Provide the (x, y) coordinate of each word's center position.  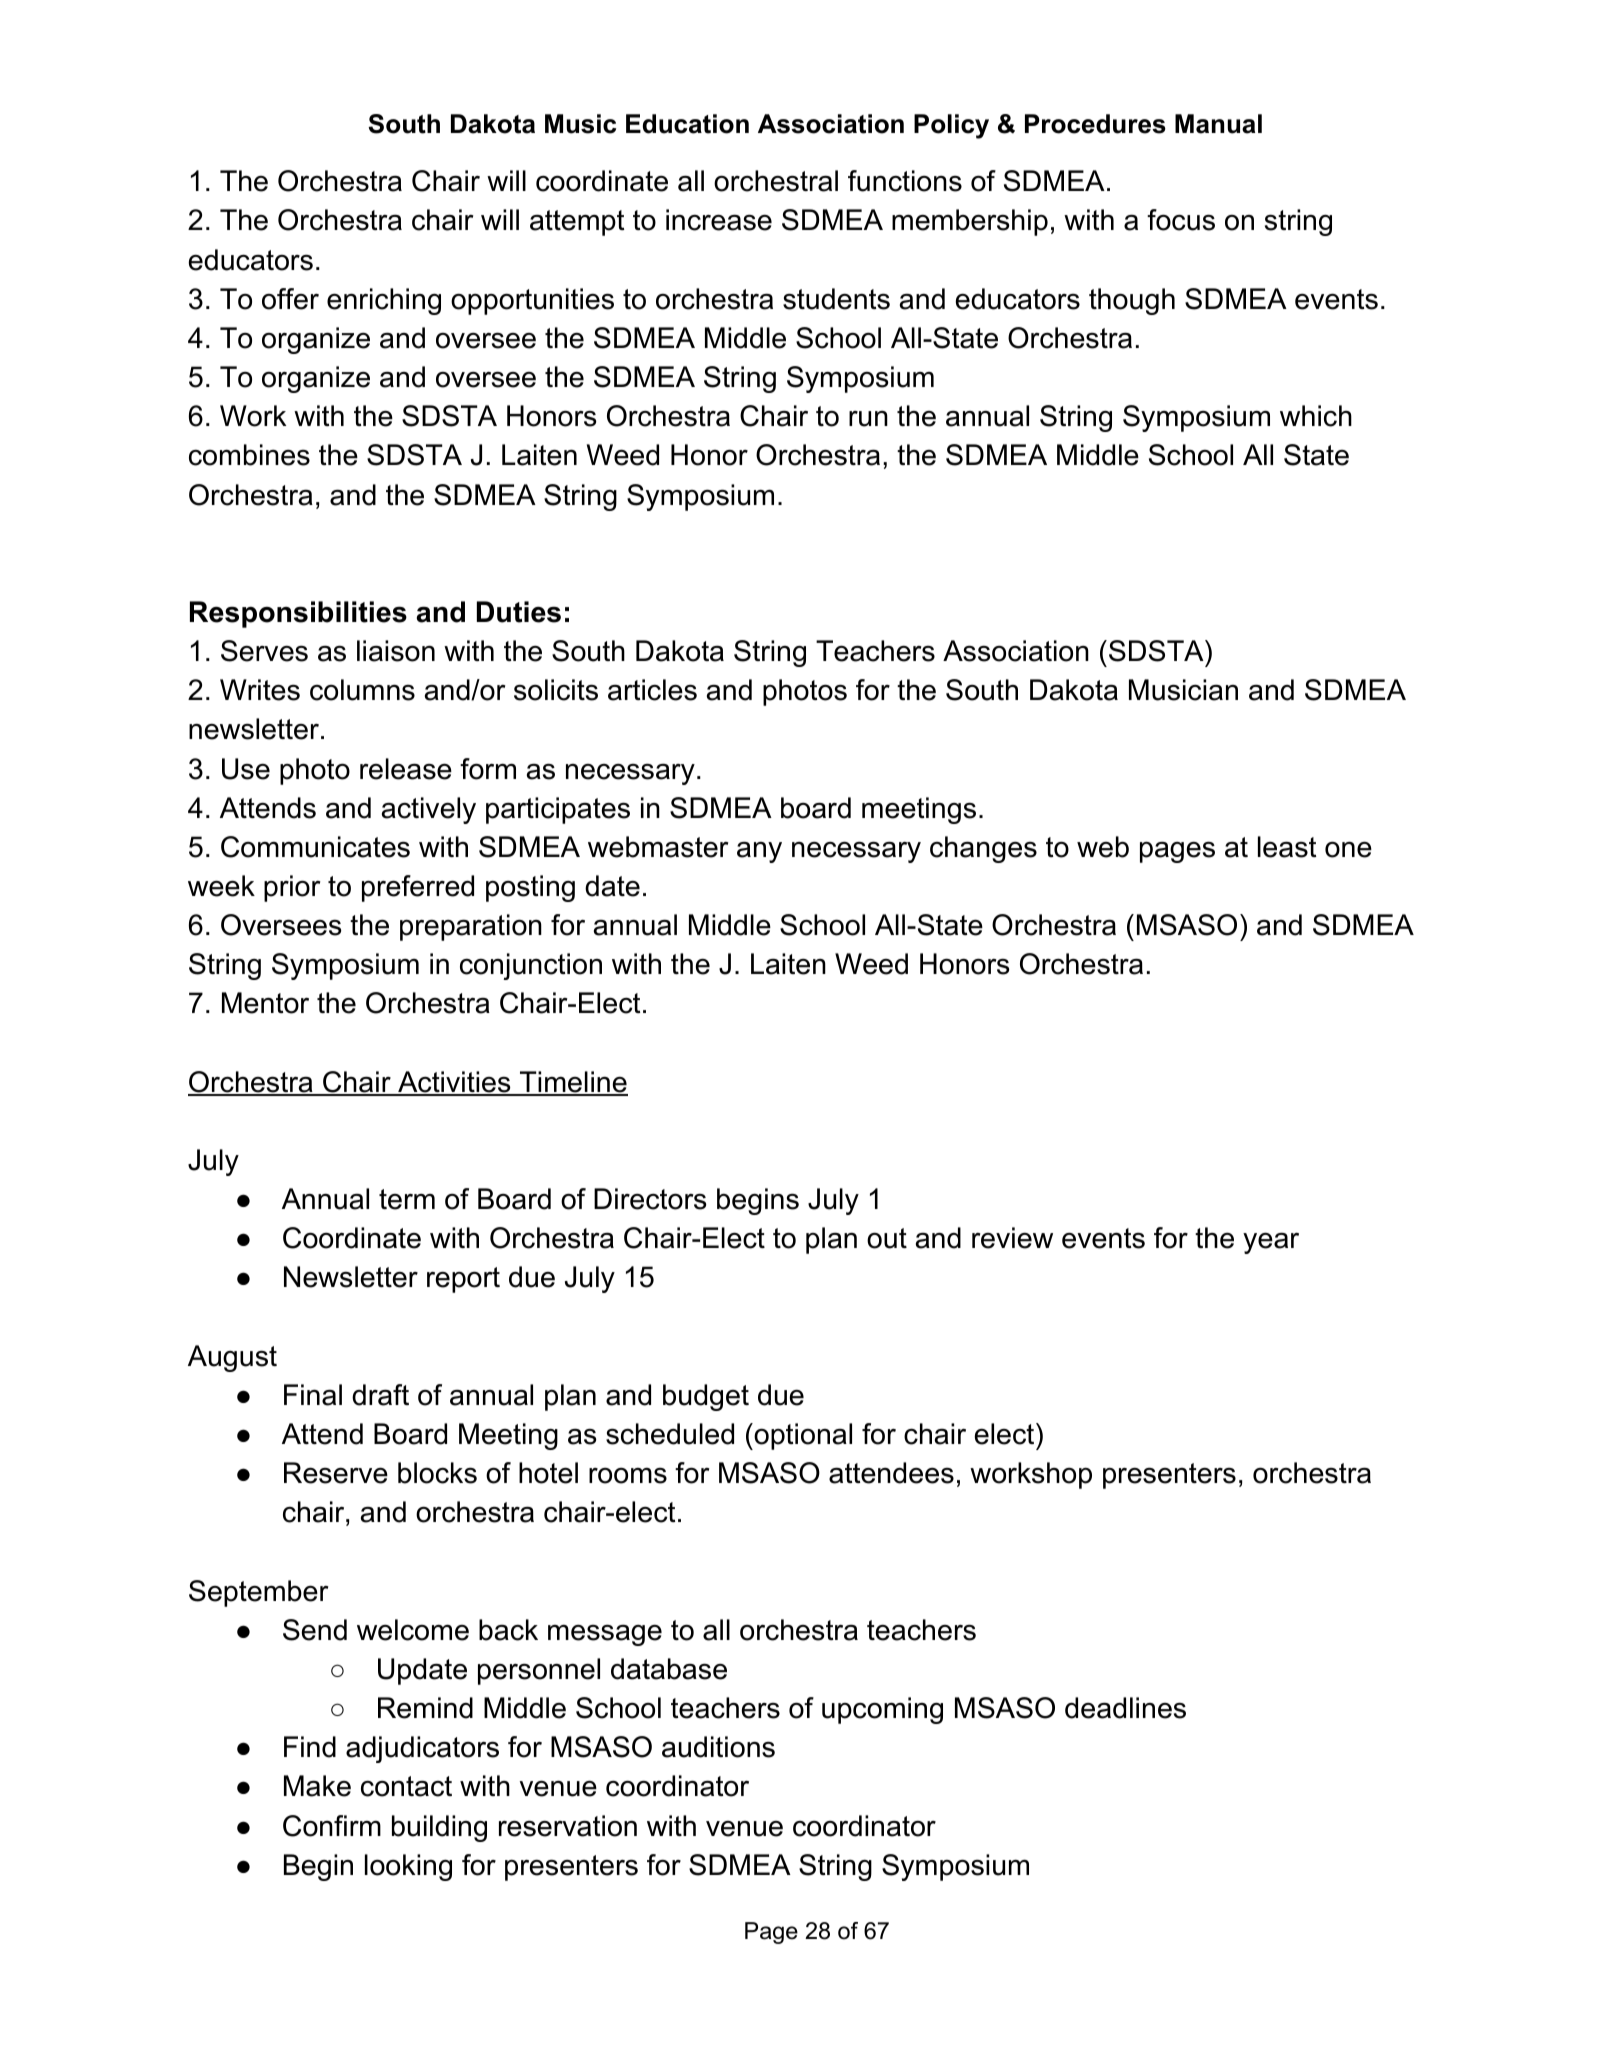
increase (719, 220)
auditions (718, 1747)
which (1316, 416)
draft (380, 1395)
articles (652, 690)
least (1287, 847)
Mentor (265, 1003)
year (1271, 1243)
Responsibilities (298, 614)
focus (1181, 220)
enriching (384, 301)
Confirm (332, 1826)
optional (802, 1436)
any (759, 852)
